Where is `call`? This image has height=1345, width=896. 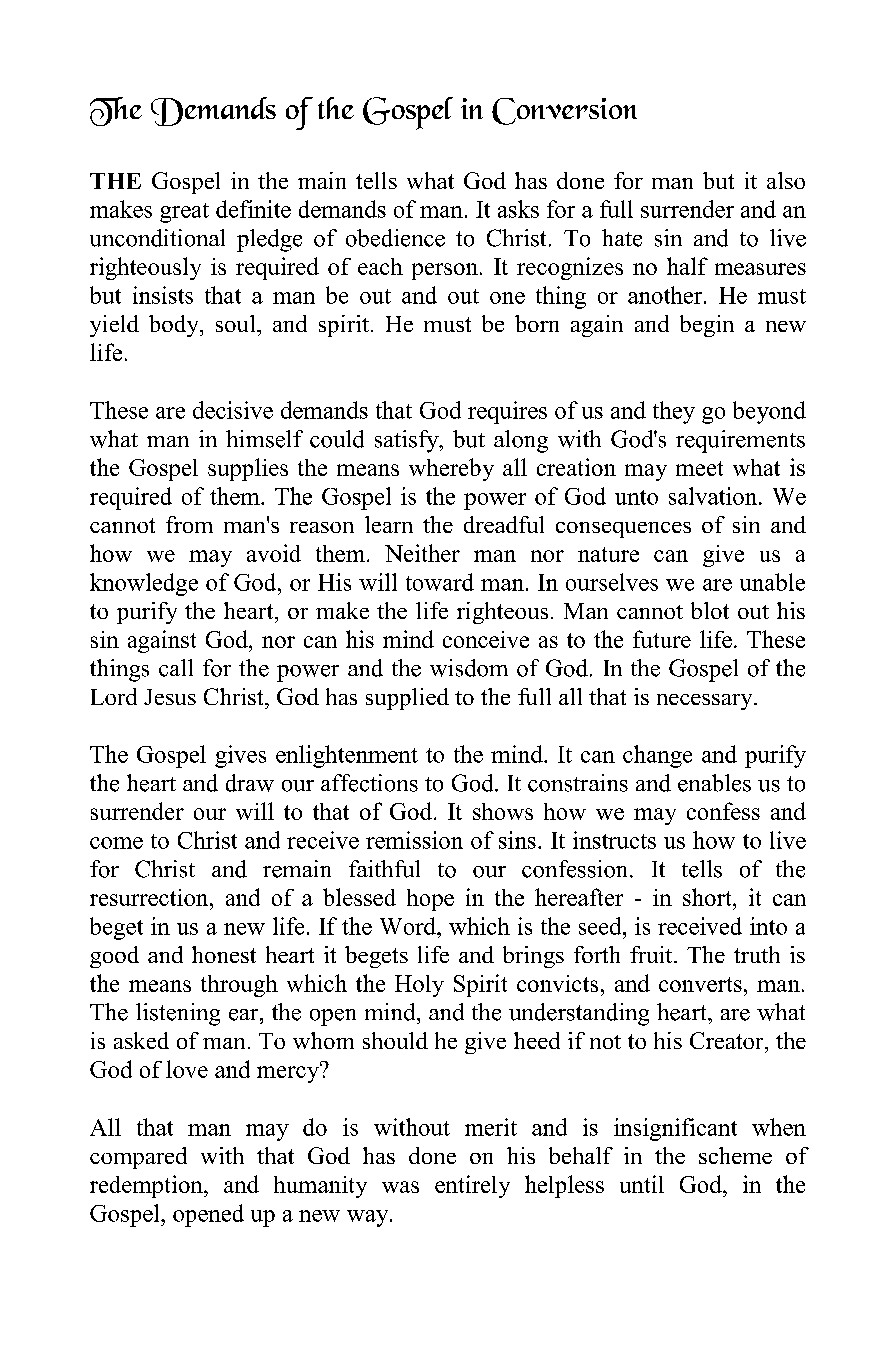 call is located at coordinates (176, 668).
